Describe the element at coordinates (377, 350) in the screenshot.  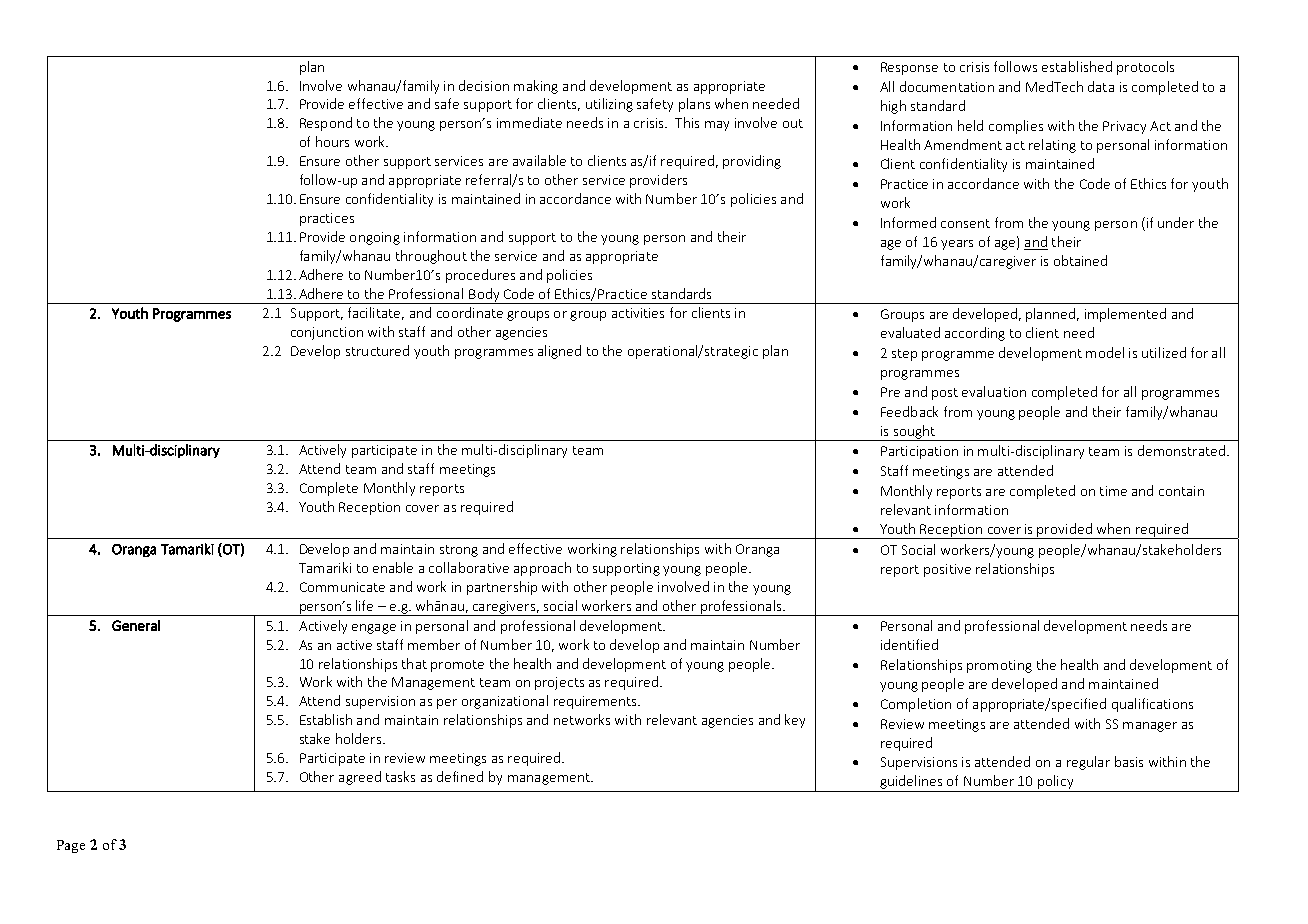
I see `structured` at that location.
